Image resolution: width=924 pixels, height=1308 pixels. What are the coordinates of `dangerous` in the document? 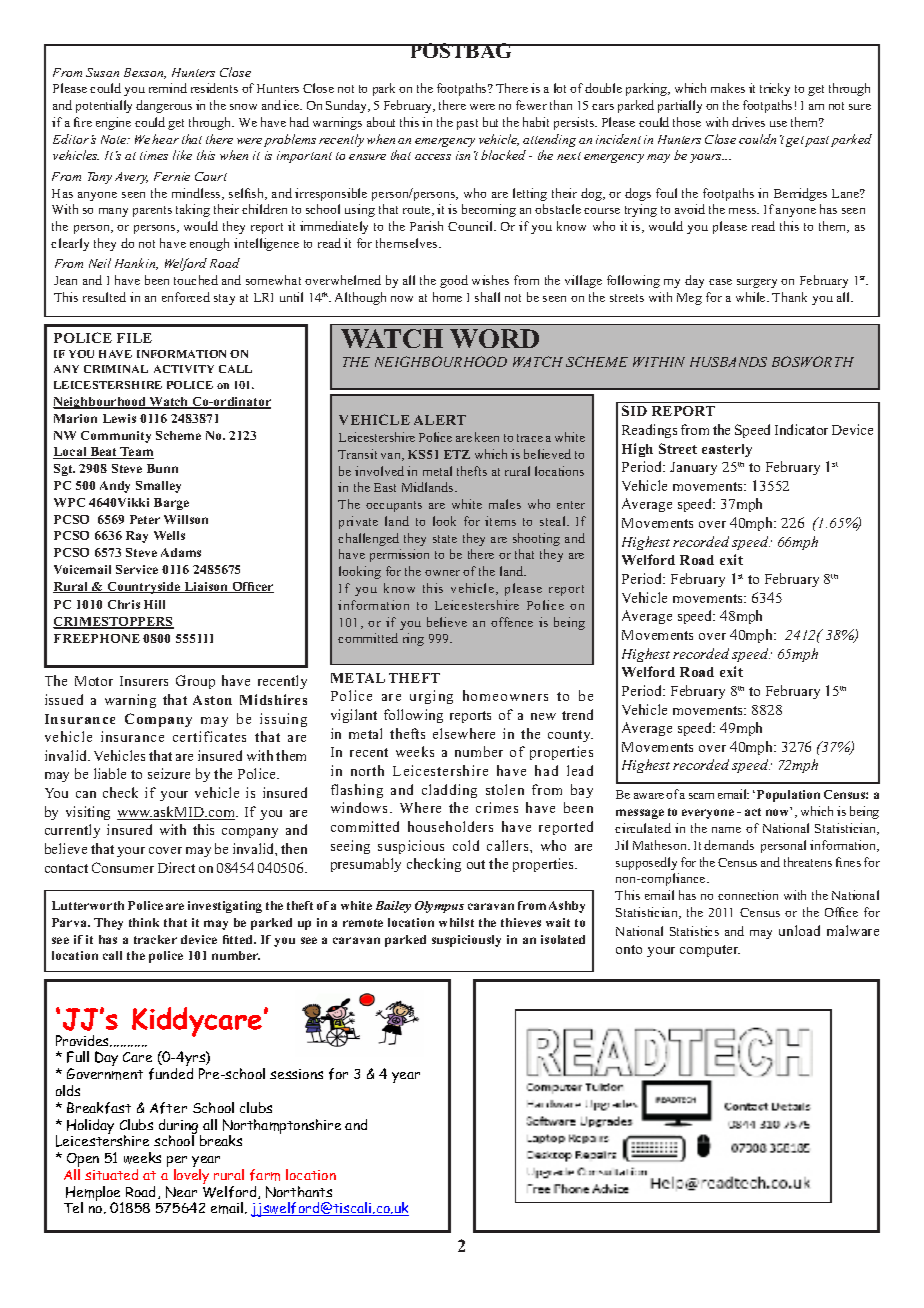 It's located at (164, 106).
